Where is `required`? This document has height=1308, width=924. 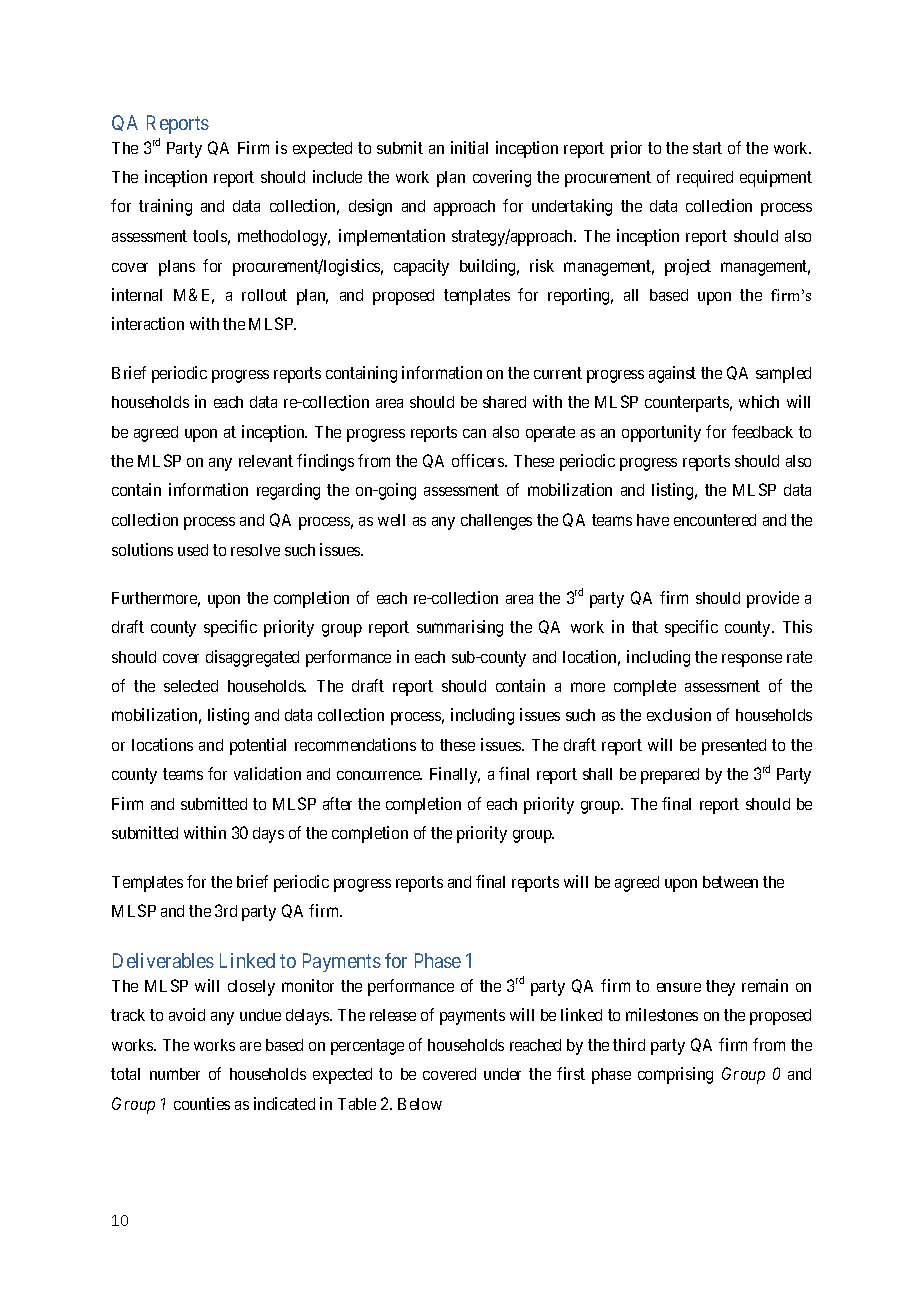 required is located at coordinates (705, 178).
